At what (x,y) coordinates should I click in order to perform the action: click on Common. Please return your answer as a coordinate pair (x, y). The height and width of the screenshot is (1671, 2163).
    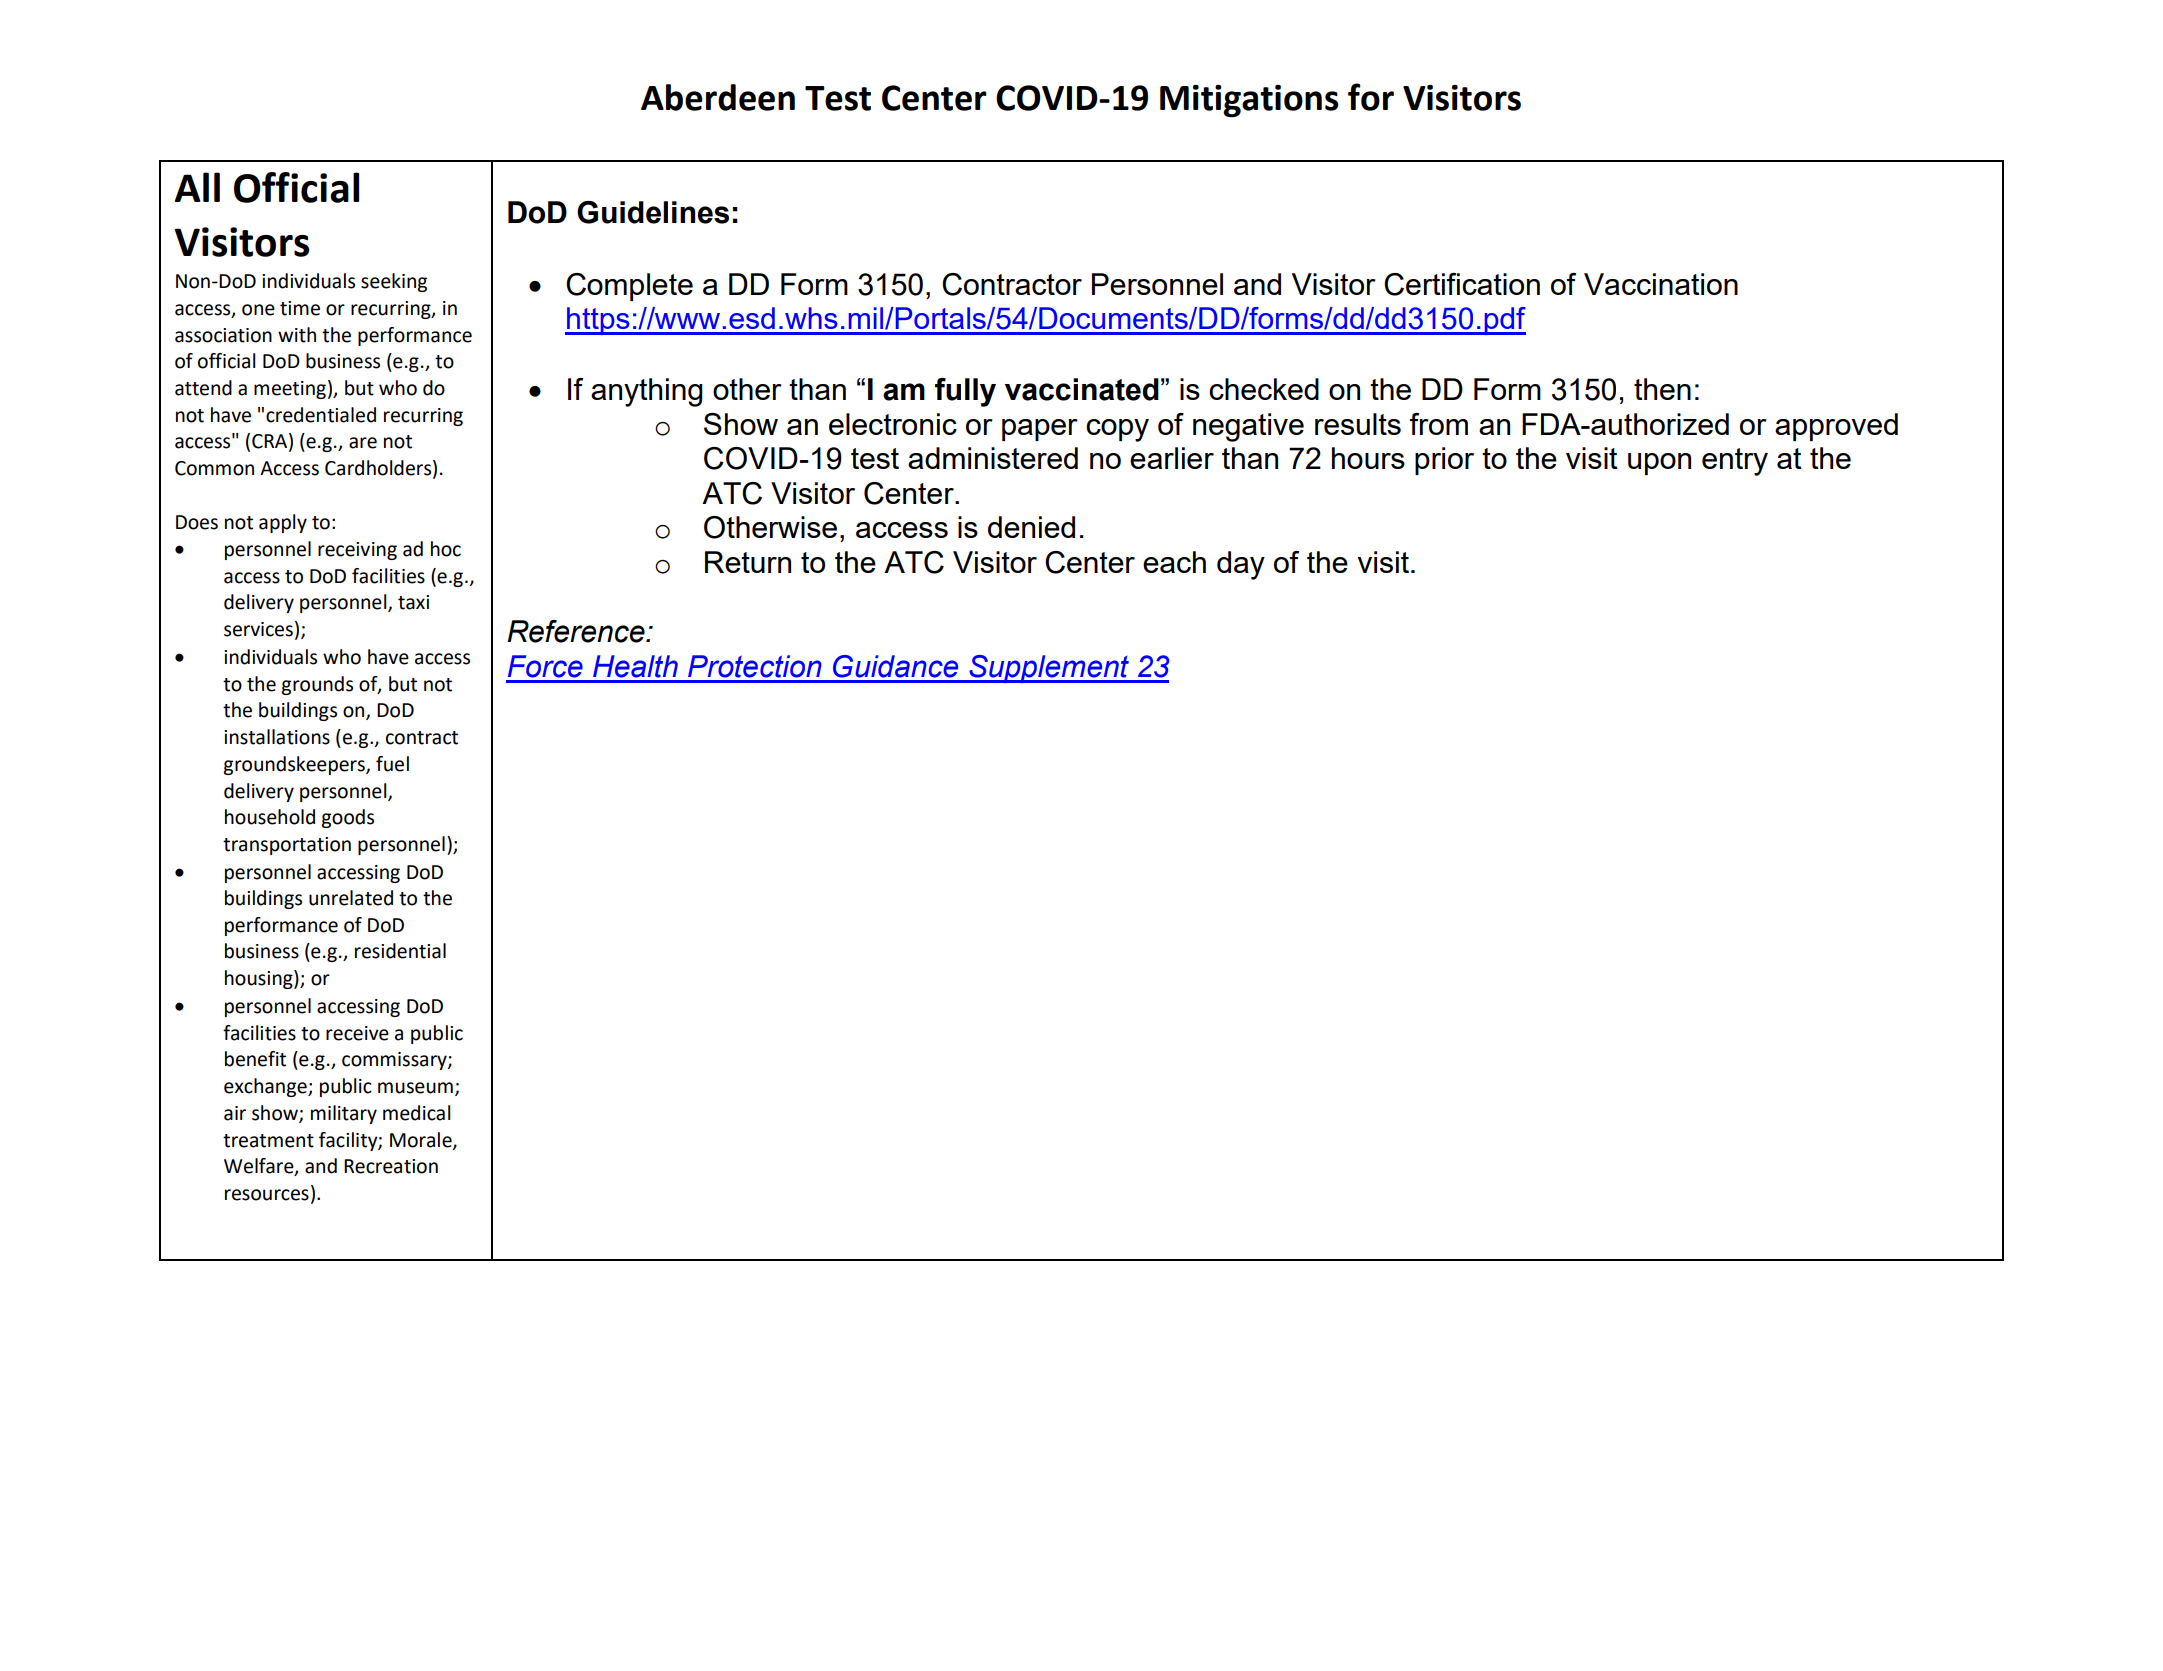
    Looking at the image, I should click on (214, 468).
